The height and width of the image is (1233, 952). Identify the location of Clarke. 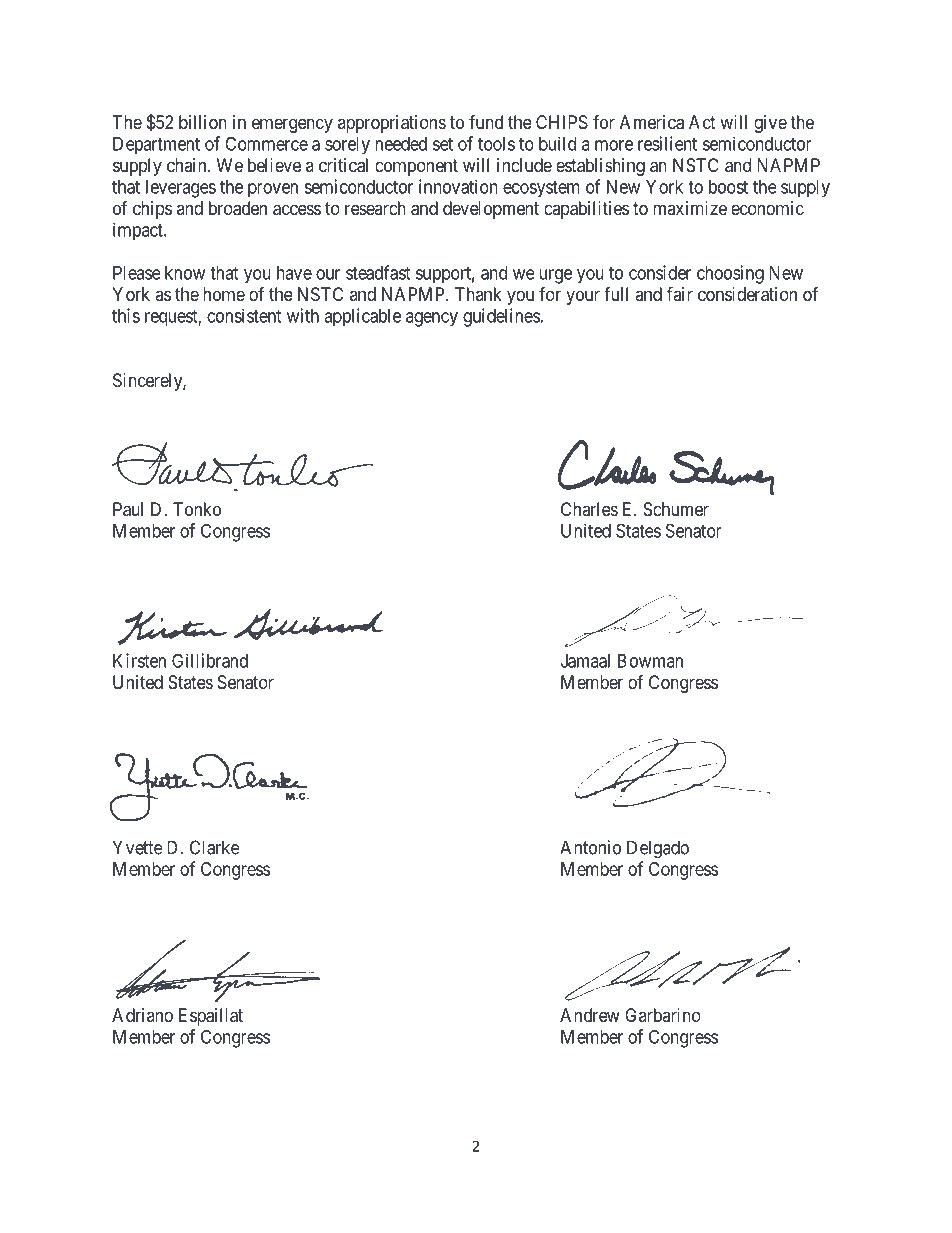
(215, 847).
